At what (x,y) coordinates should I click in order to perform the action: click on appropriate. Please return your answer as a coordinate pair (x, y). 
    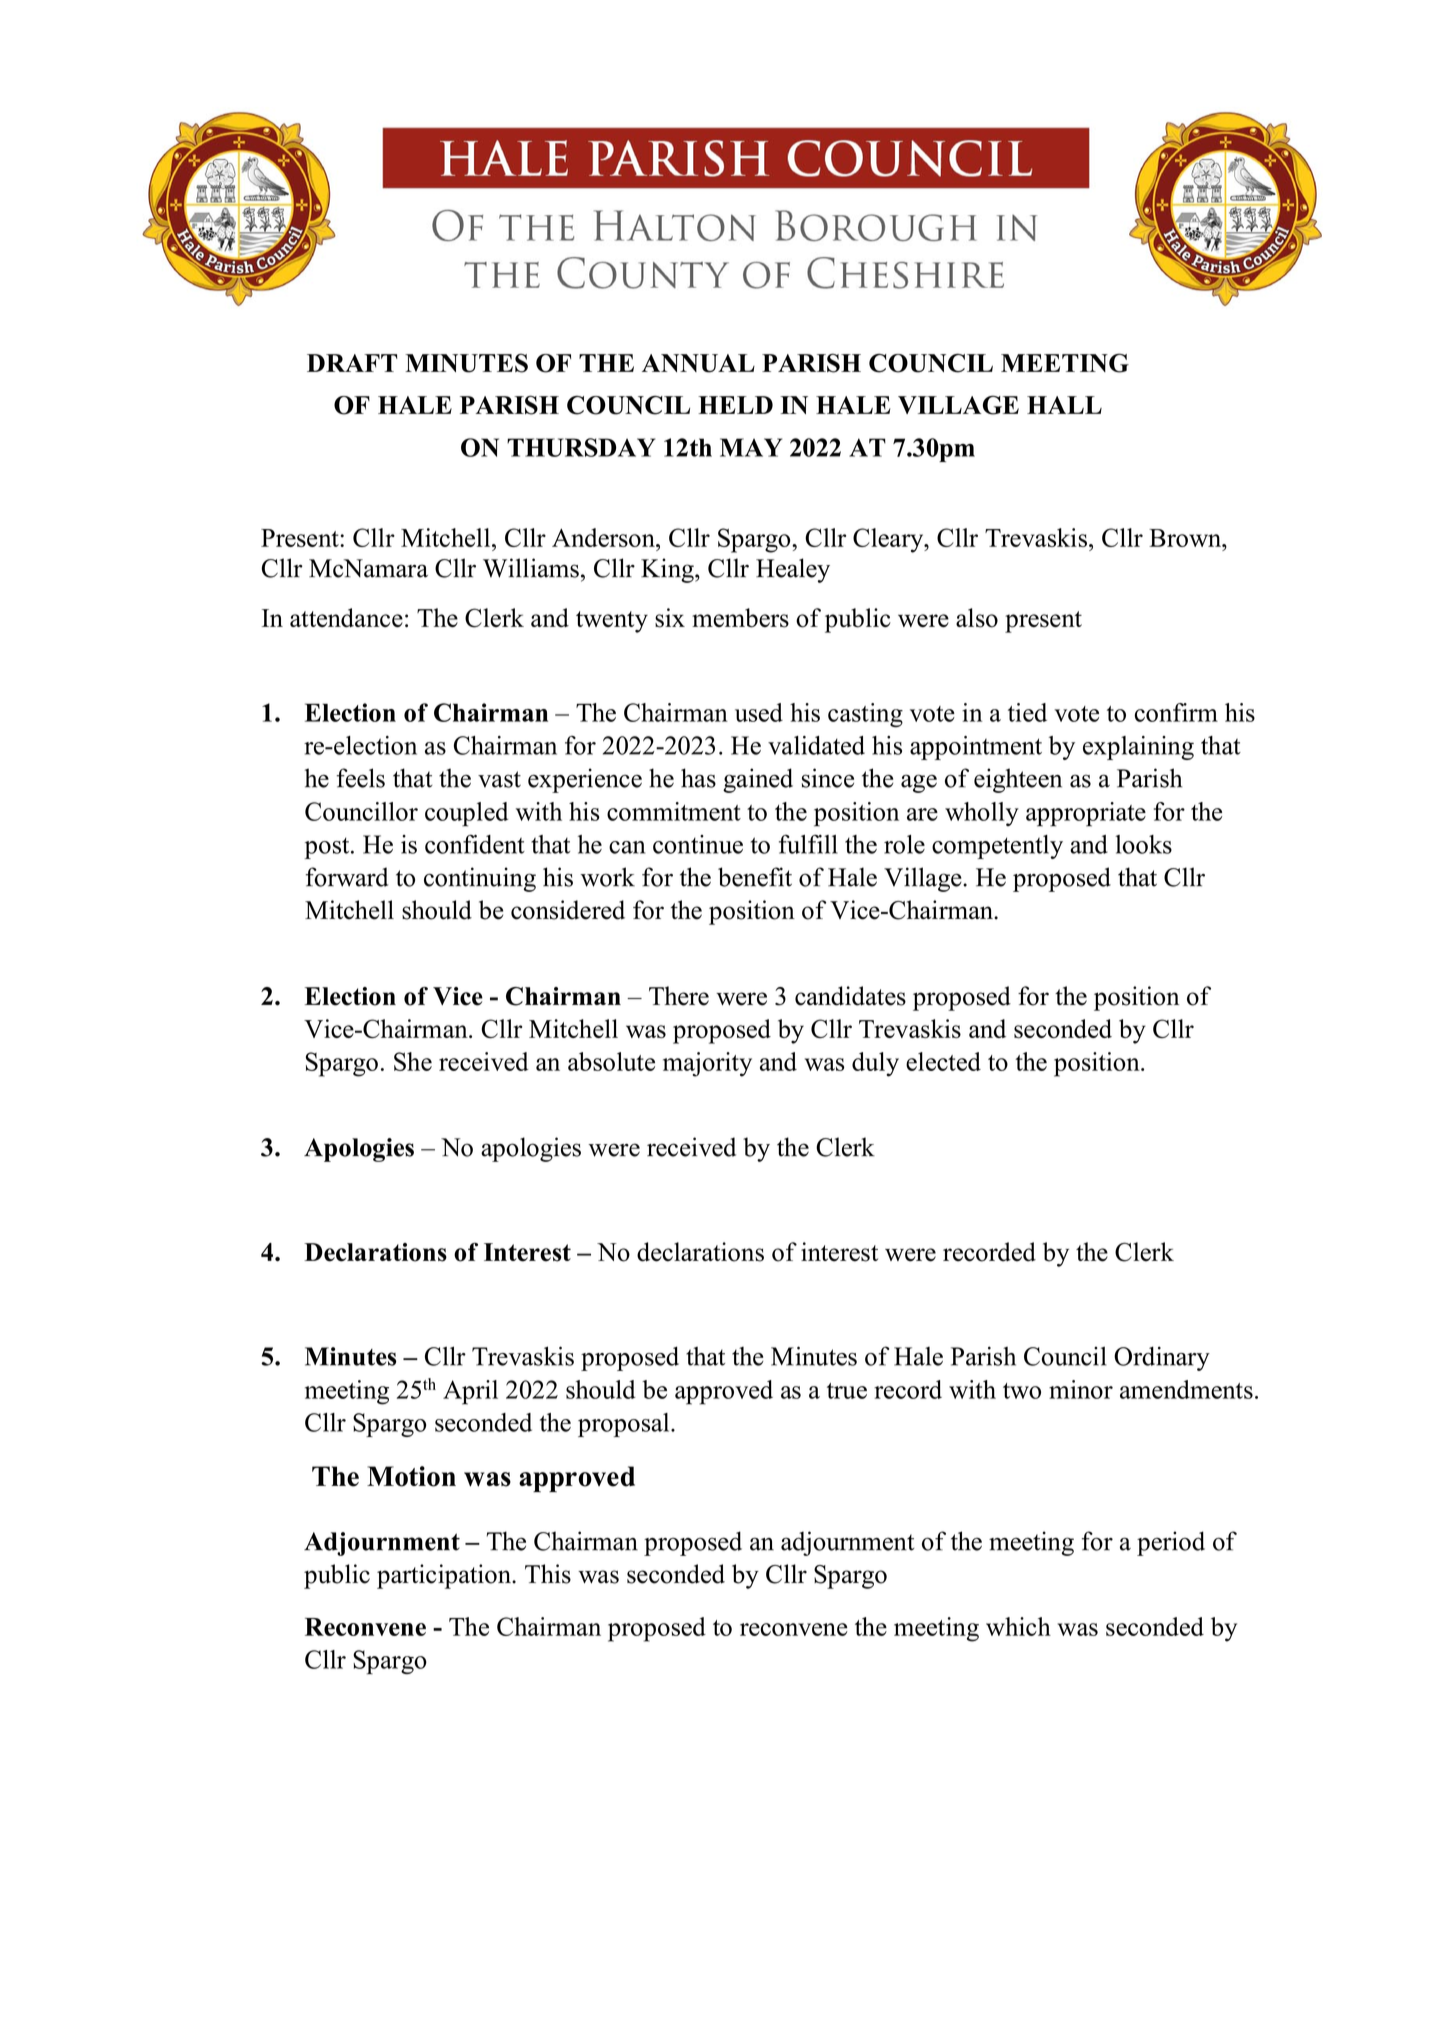
    Looking at the image, I should click on (1086, 814).
